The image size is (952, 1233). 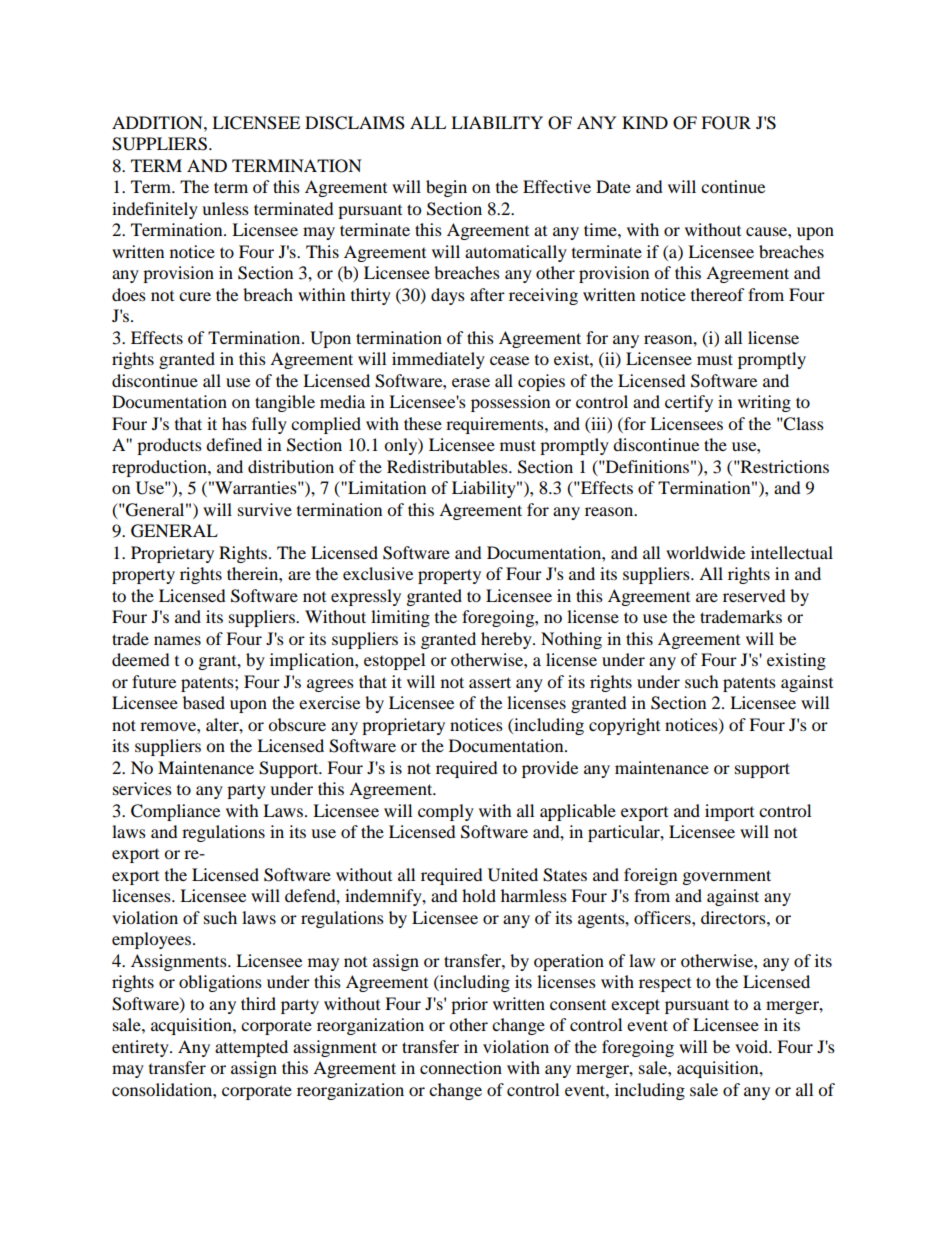 What do you see at coordinates (175, 812) in the screenshot?
I see `Compliance` at bounding box center [175, 812].
